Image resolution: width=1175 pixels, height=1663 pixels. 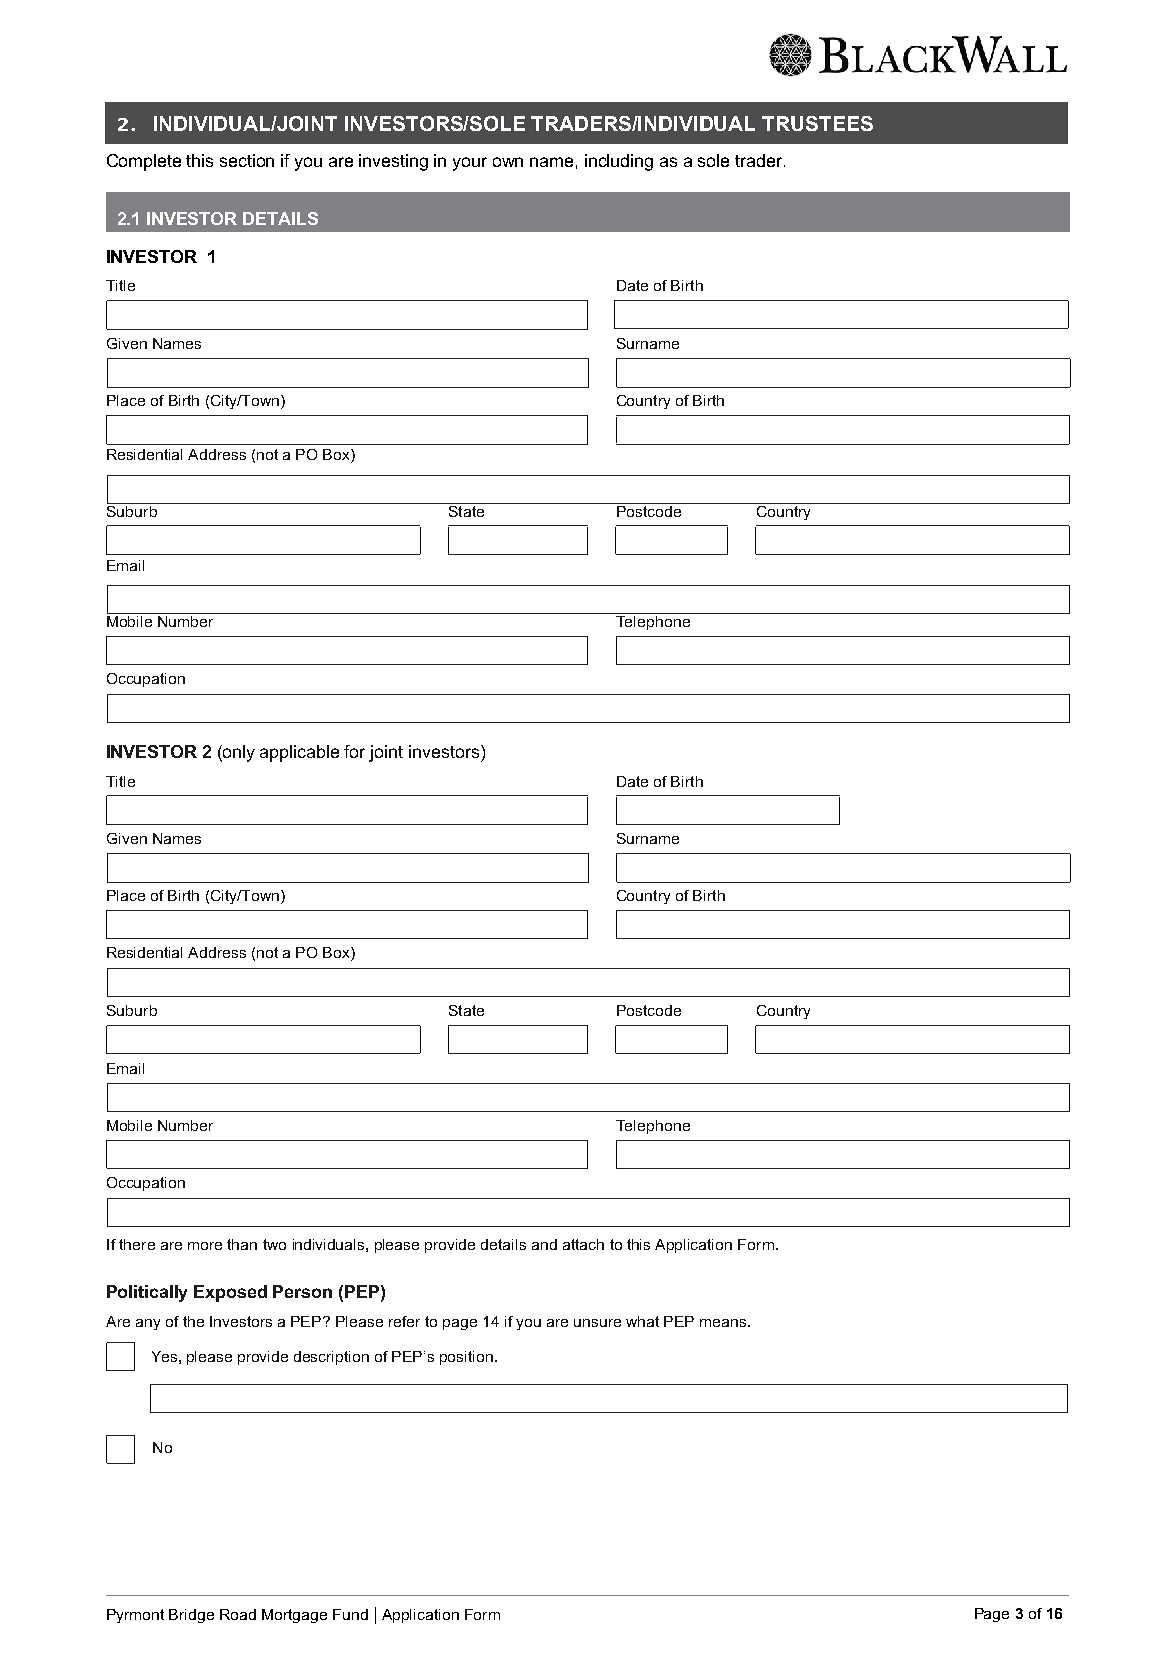 I want to click on only, so click(x=238, y=753).
